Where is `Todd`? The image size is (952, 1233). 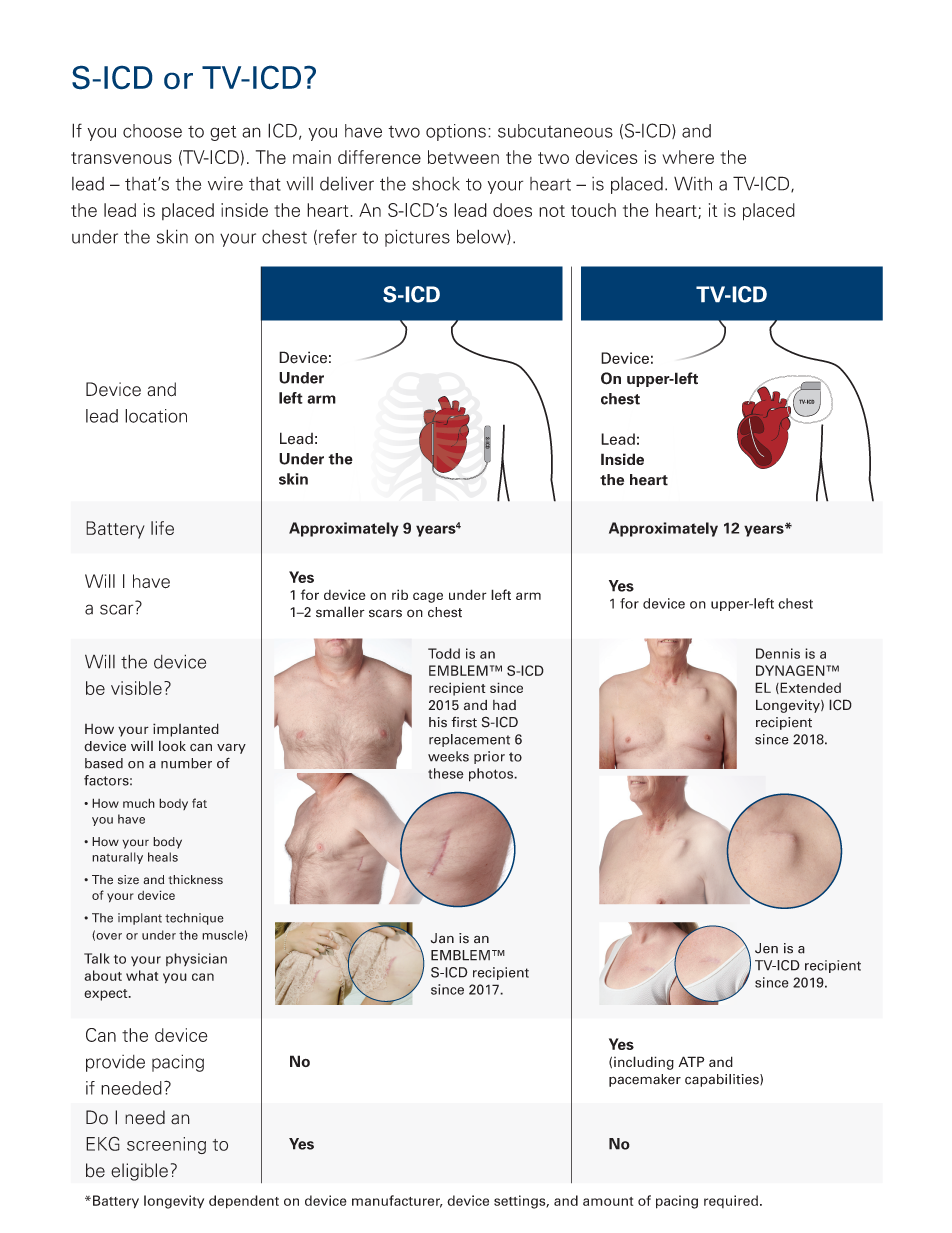 Todd is located at coordinates (444, 653).
